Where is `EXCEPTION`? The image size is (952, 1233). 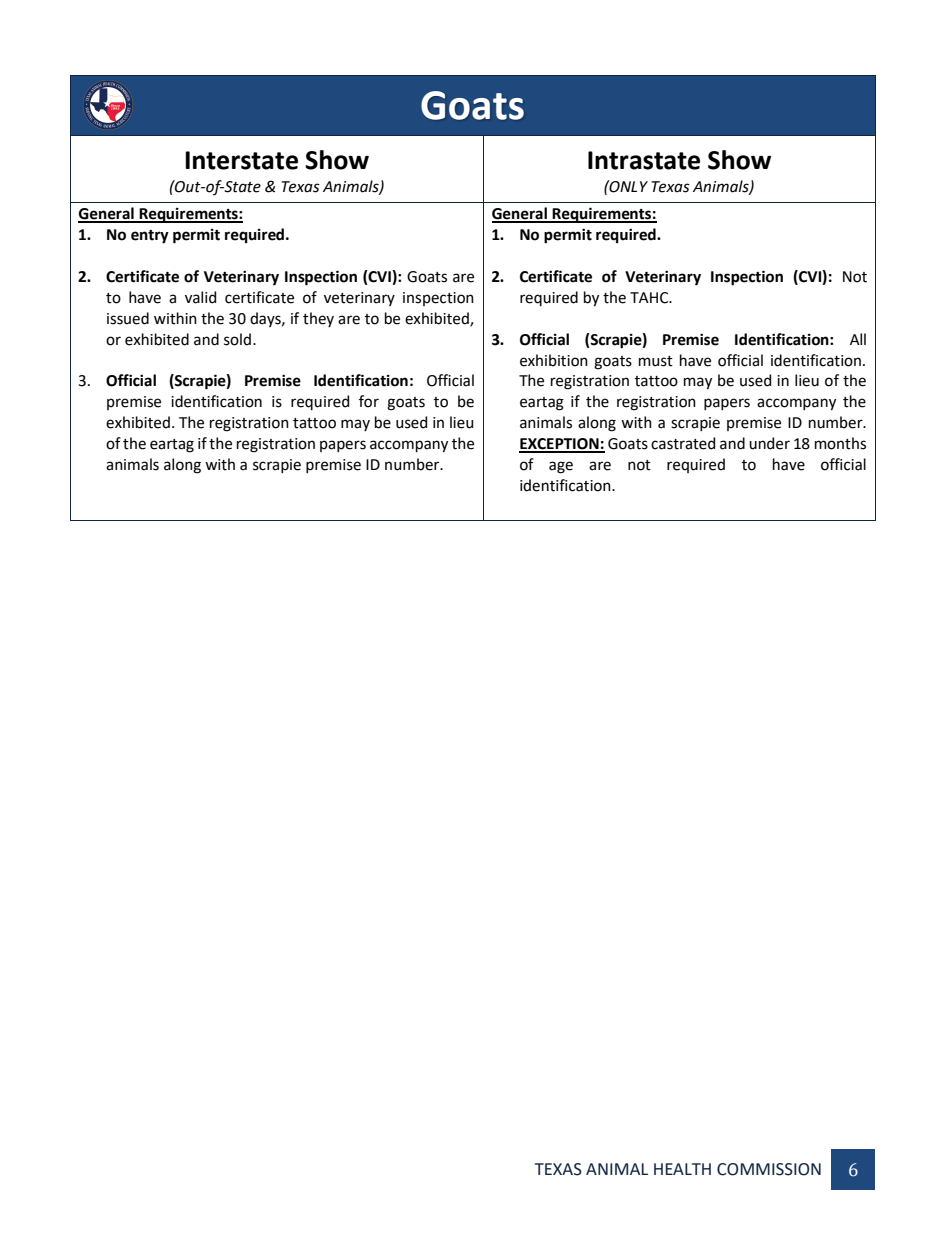
EXCEPTION is located at coordinates (560, 445).
